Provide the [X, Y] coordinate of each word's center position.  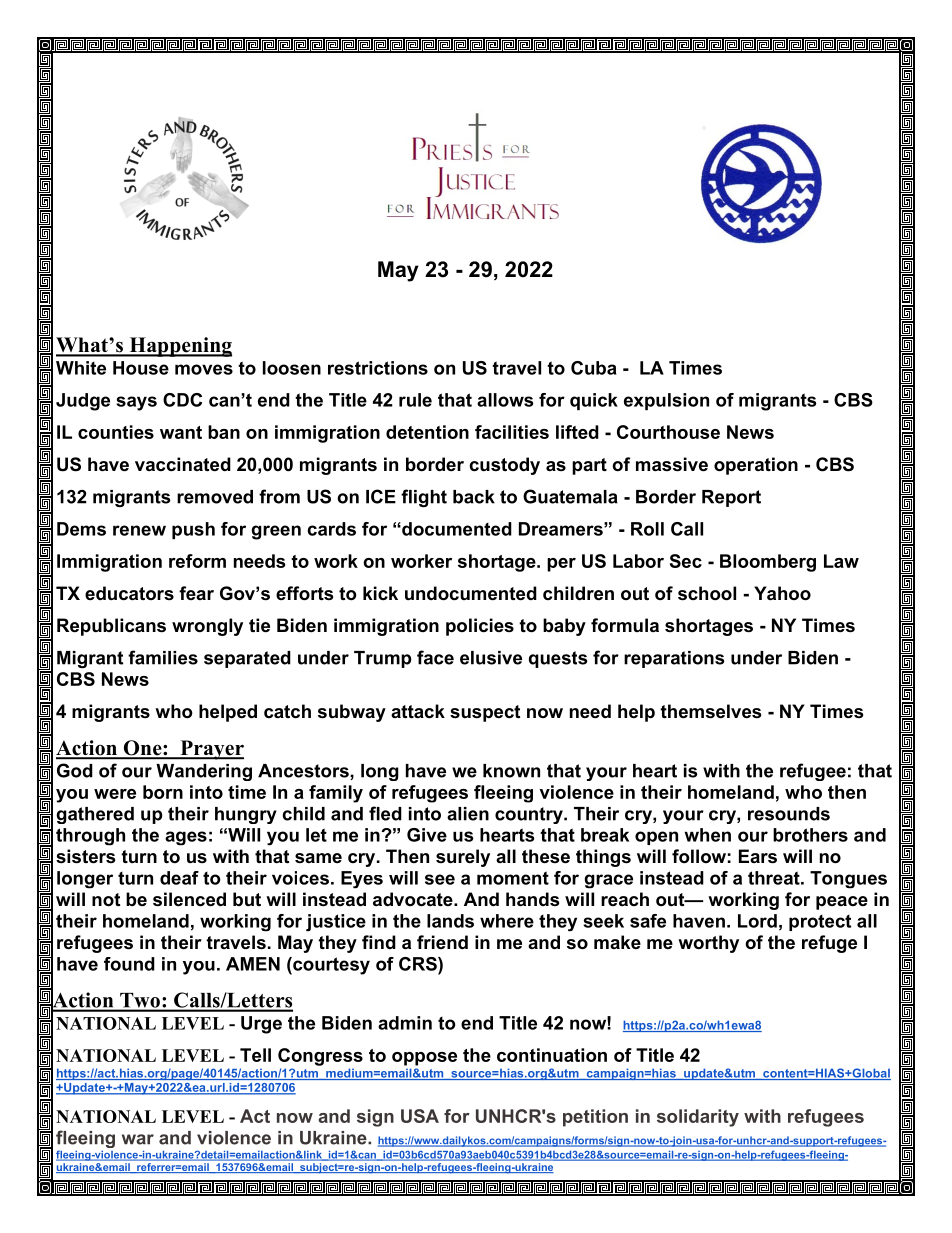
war [138, 1139]
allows [505, 400]
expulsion [666, 401]
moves [204, 369]
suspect [485, 713]
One [142, 749]
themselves [710, 711]
